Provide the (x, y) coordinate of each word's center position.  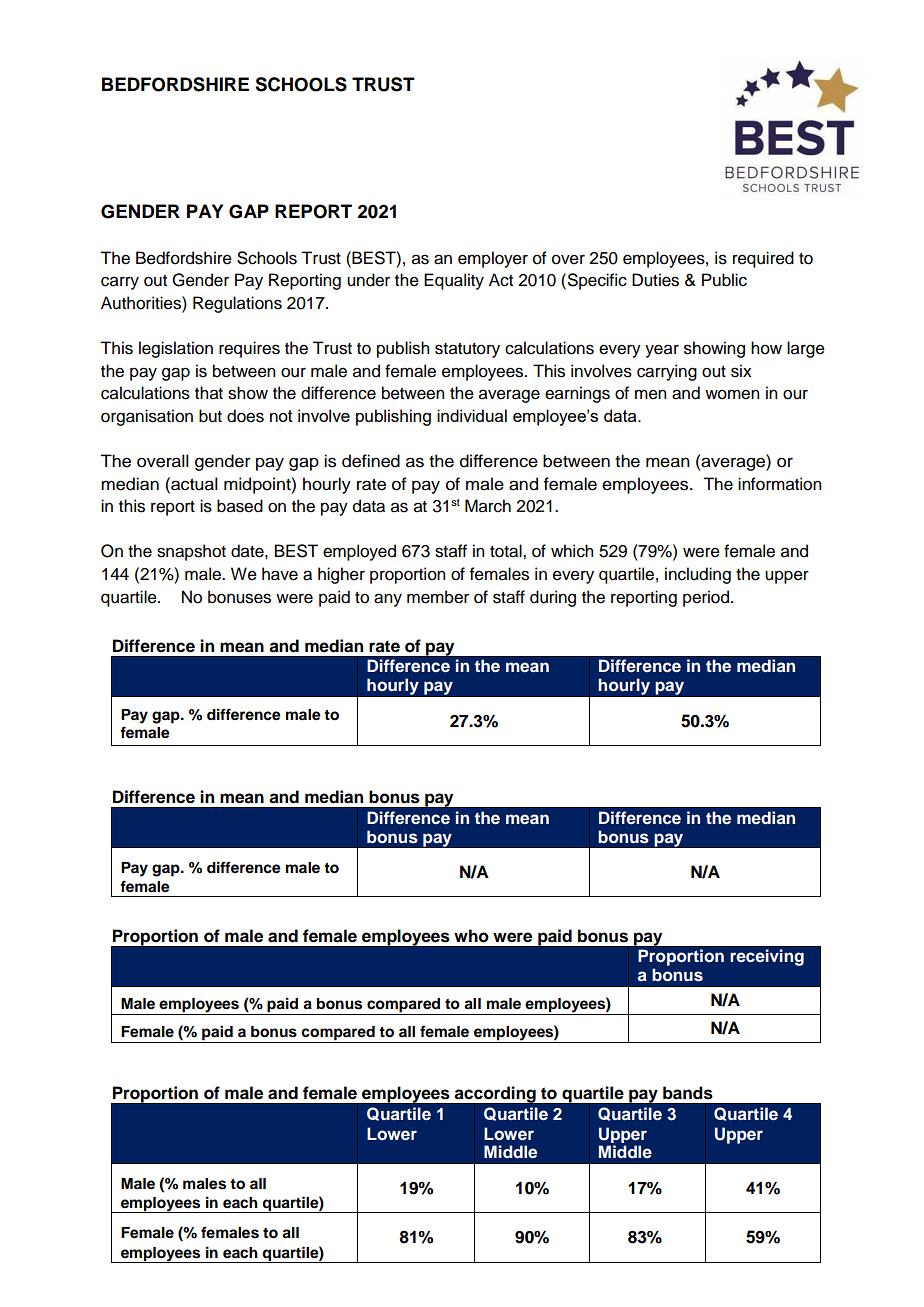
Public (724, 280)
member (438, 597)
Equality (454, 281)
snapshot (191, 552)
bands (688, 1093)
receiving (767, 957)
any (388, 600)
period (706, 598)
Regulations (237, 304)
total (507, 551)
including (698, 575)
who (471, 936)
